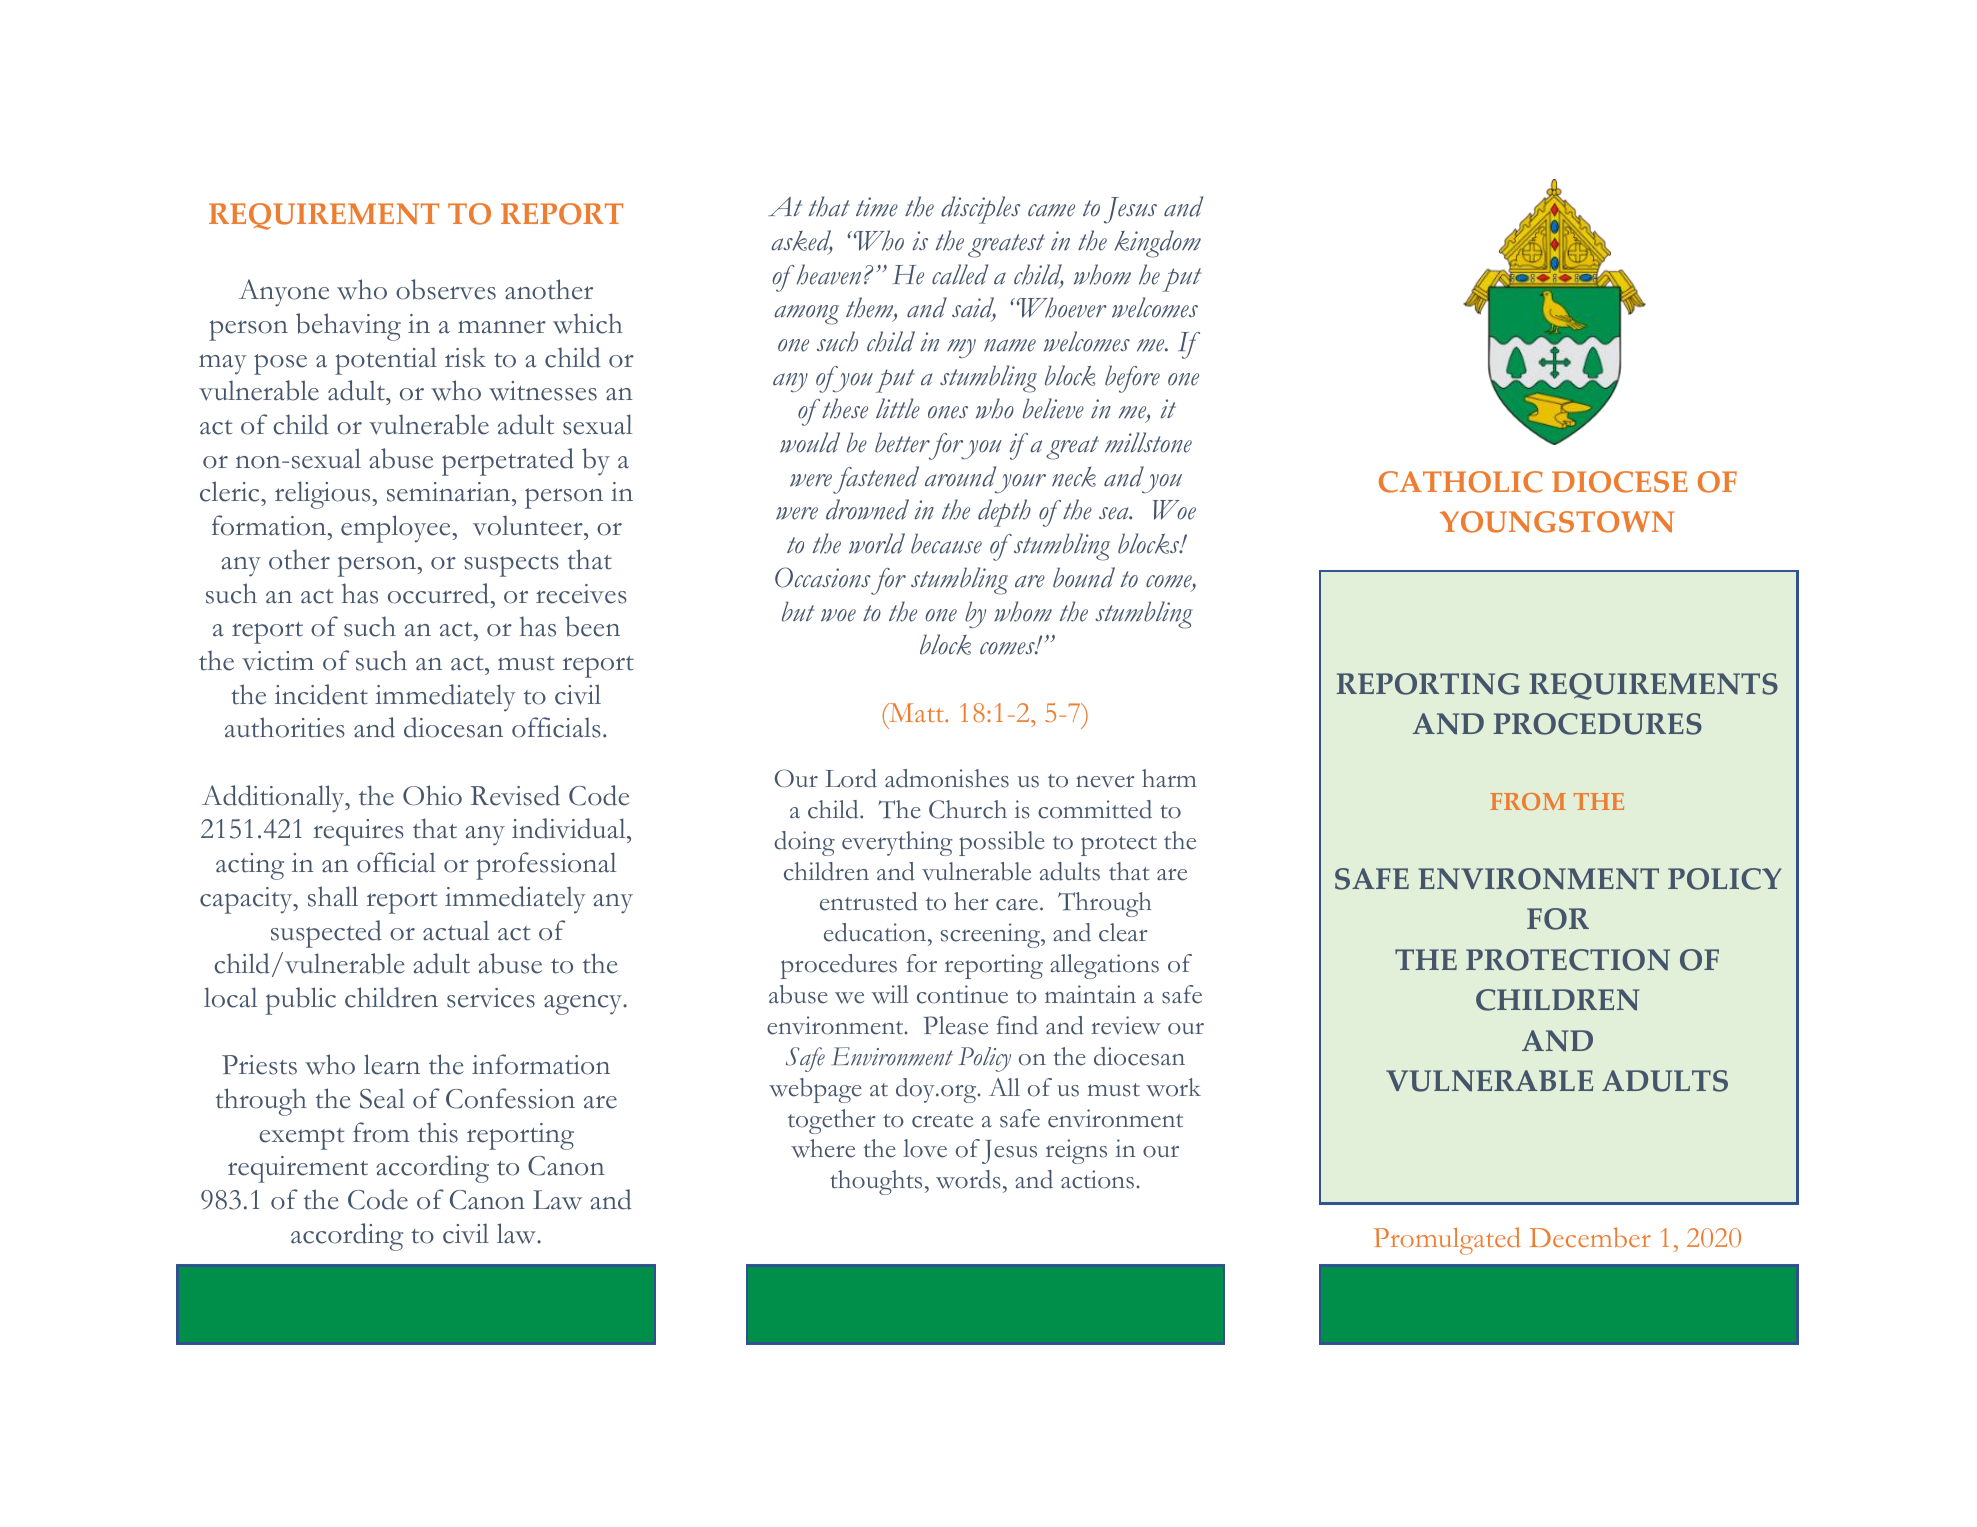  What do you see at coordinates (302, 1139) in the screenshot?
I see `exempt` at bounding box center [302, 1139].
